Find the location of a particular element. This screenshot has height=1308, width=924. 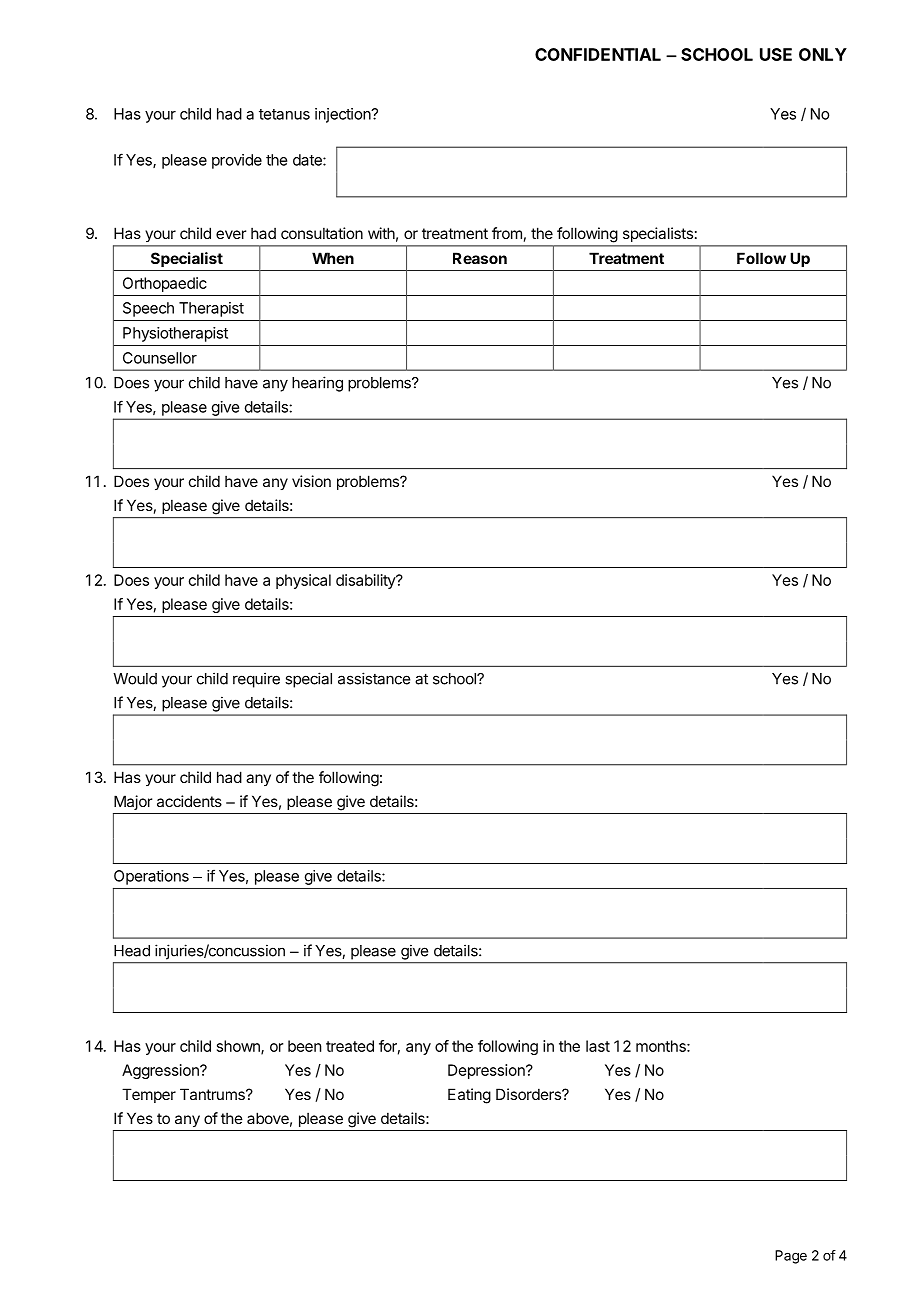

USE is located at coordinates (776, 54).
